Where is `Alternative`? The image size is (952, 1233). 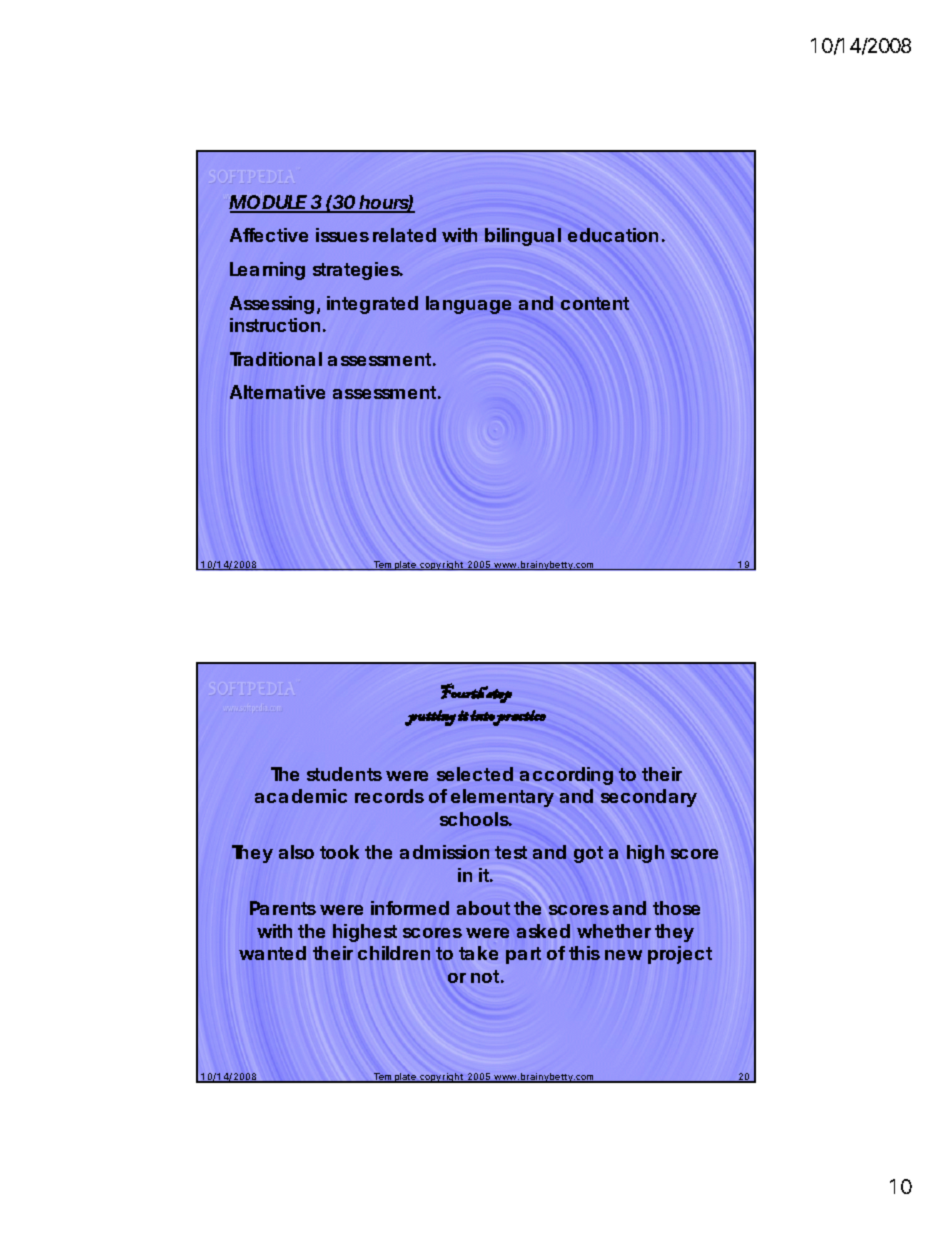
Alternative is located at coordinates (277, 392).
